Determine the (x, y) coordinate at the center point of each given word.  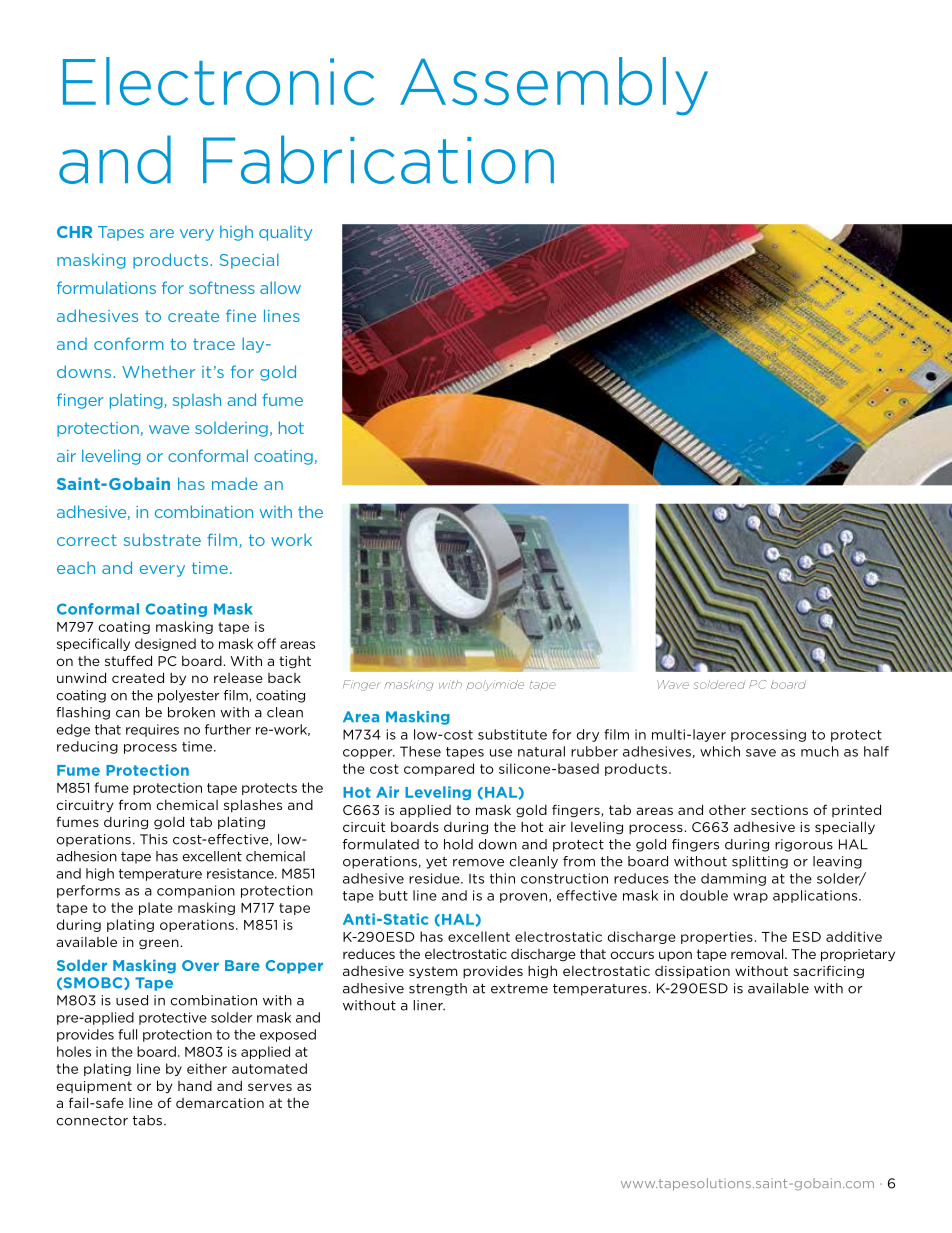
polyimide (495, 685)
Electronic (218, 81)
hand (195, 1086)
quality (285, 233)
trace (214, 344)
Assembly (554, 86)
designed (165, 644)
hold (458, 844)
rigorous (804, 845)
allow (280, 287)
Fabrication (378, 159)
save (761, 753)
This (154, 839)
